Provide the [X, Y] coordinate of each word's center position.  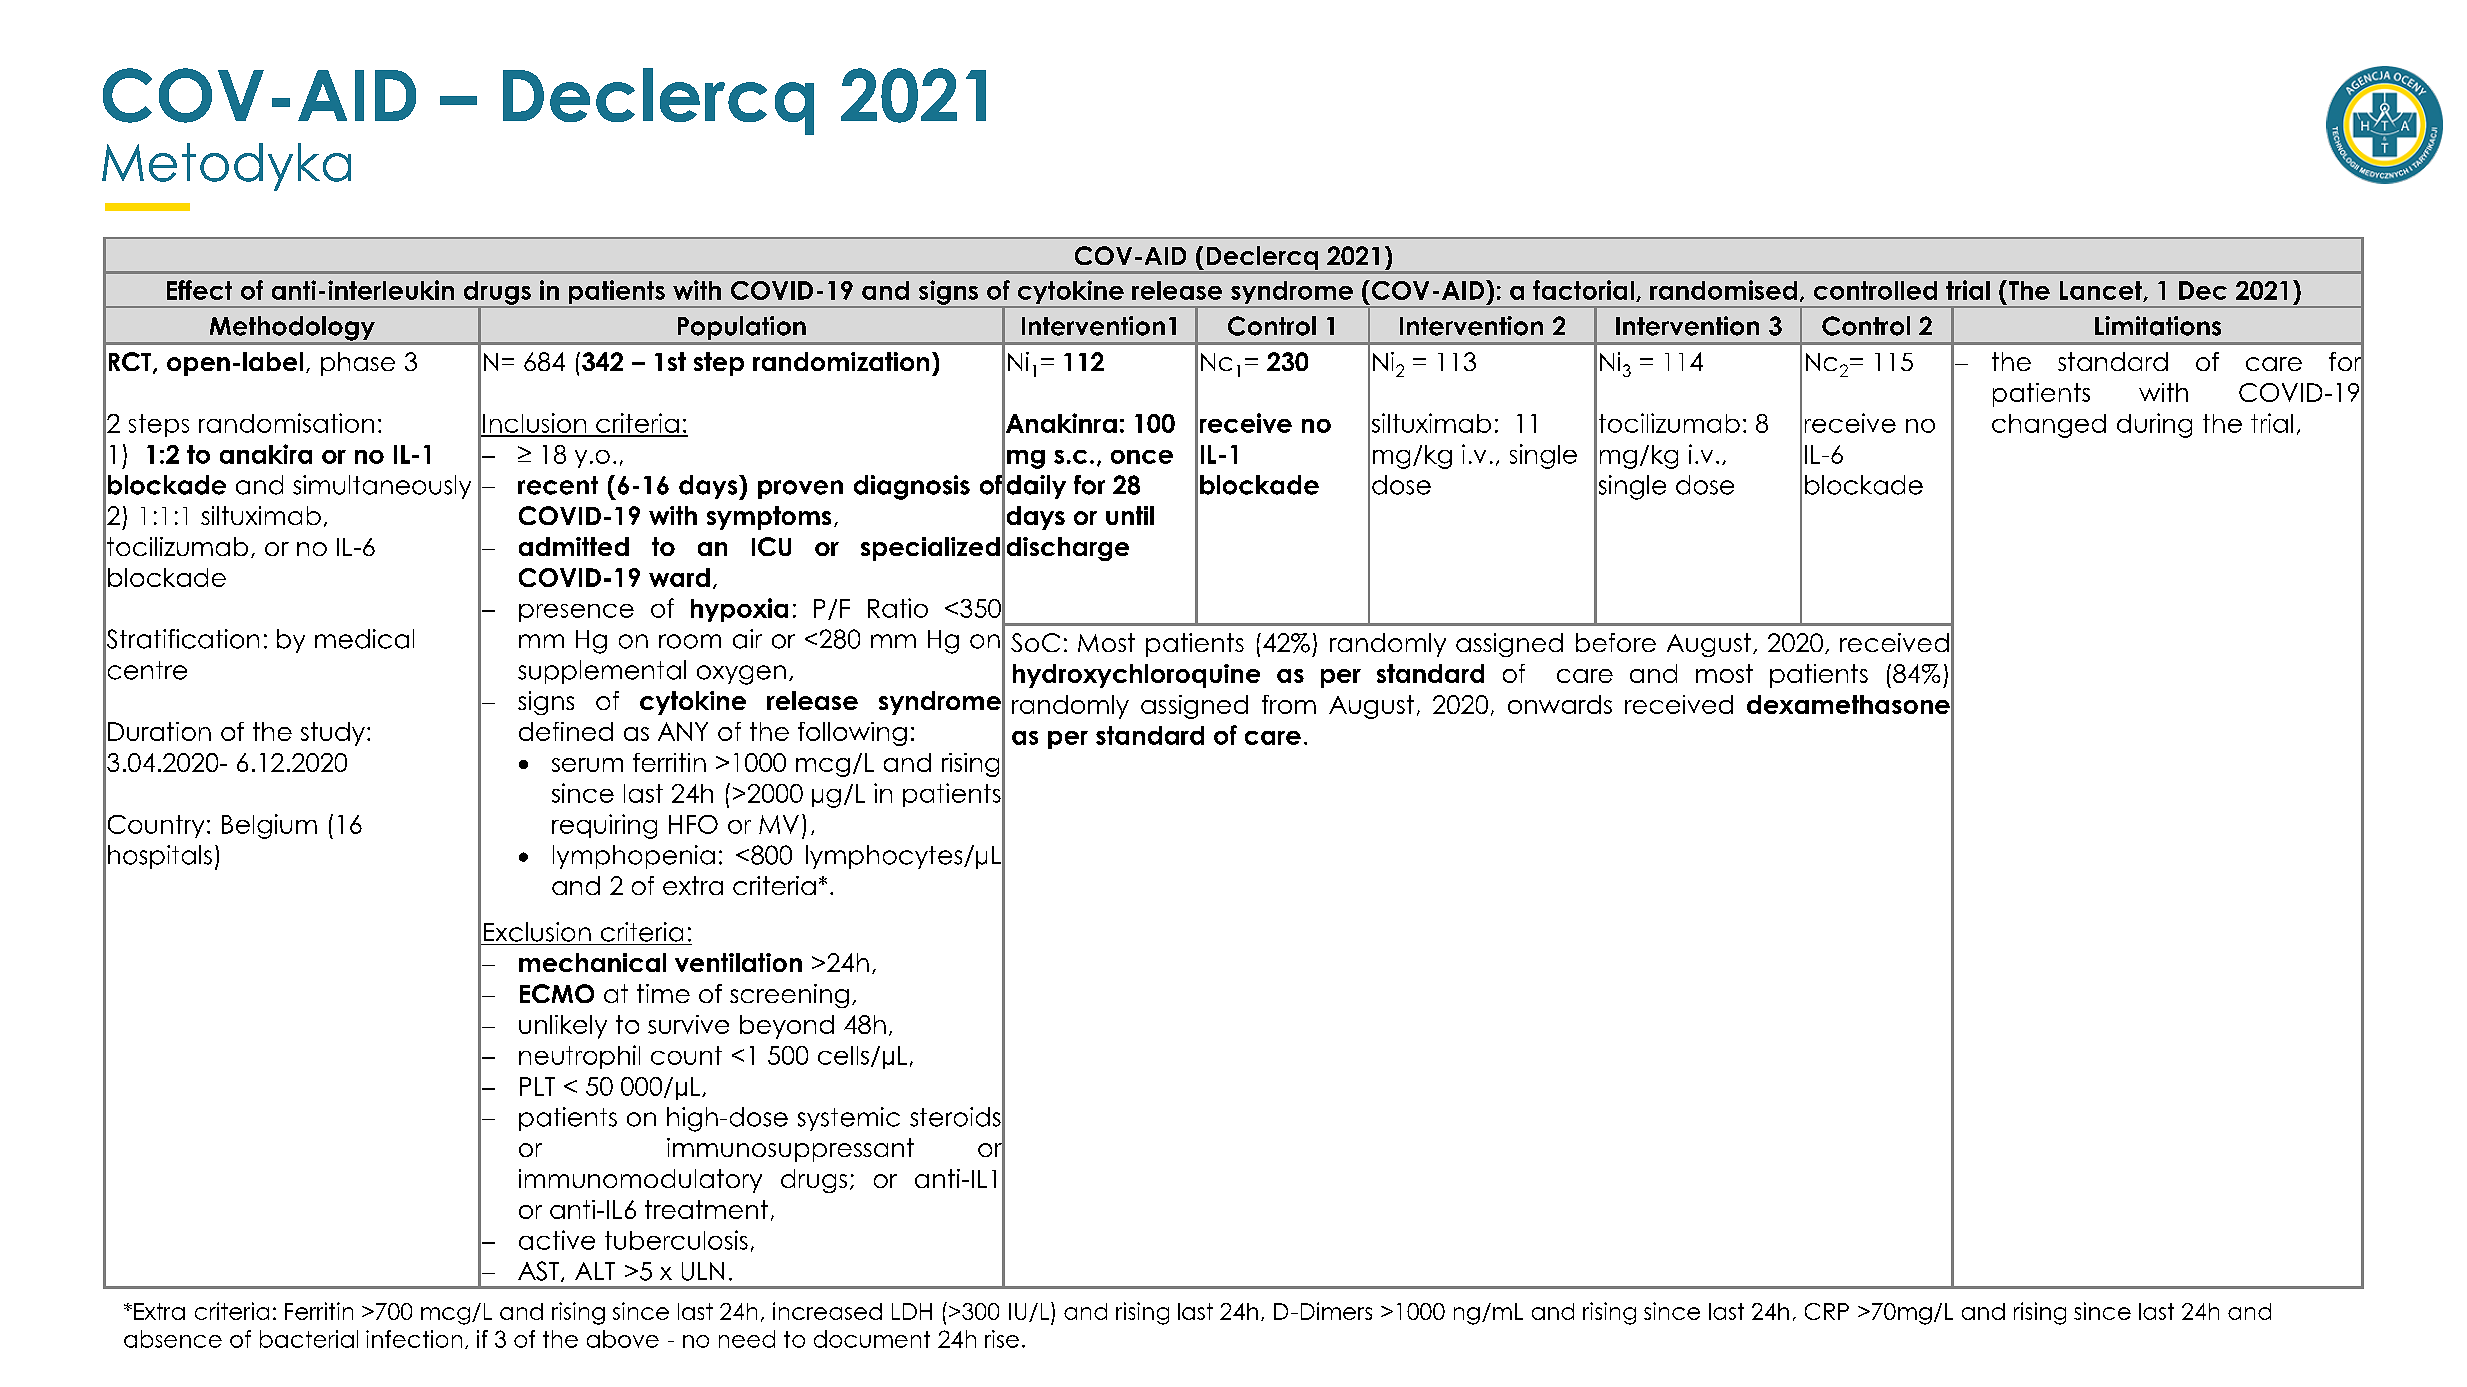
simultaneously [382, 487]
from [1289, 704]
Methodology [292, 328]
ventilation [738, 962]
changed [2049, 426]
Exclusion [537, 932]
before [1616, 642]
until [1130, 515]
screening [789, 996]
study [333, 734]
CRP [1827, 1311]
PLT [537, 1086]
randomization [841, 361]
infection [414, 1339]
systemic [849, 1119]
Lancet [2102, 291]
